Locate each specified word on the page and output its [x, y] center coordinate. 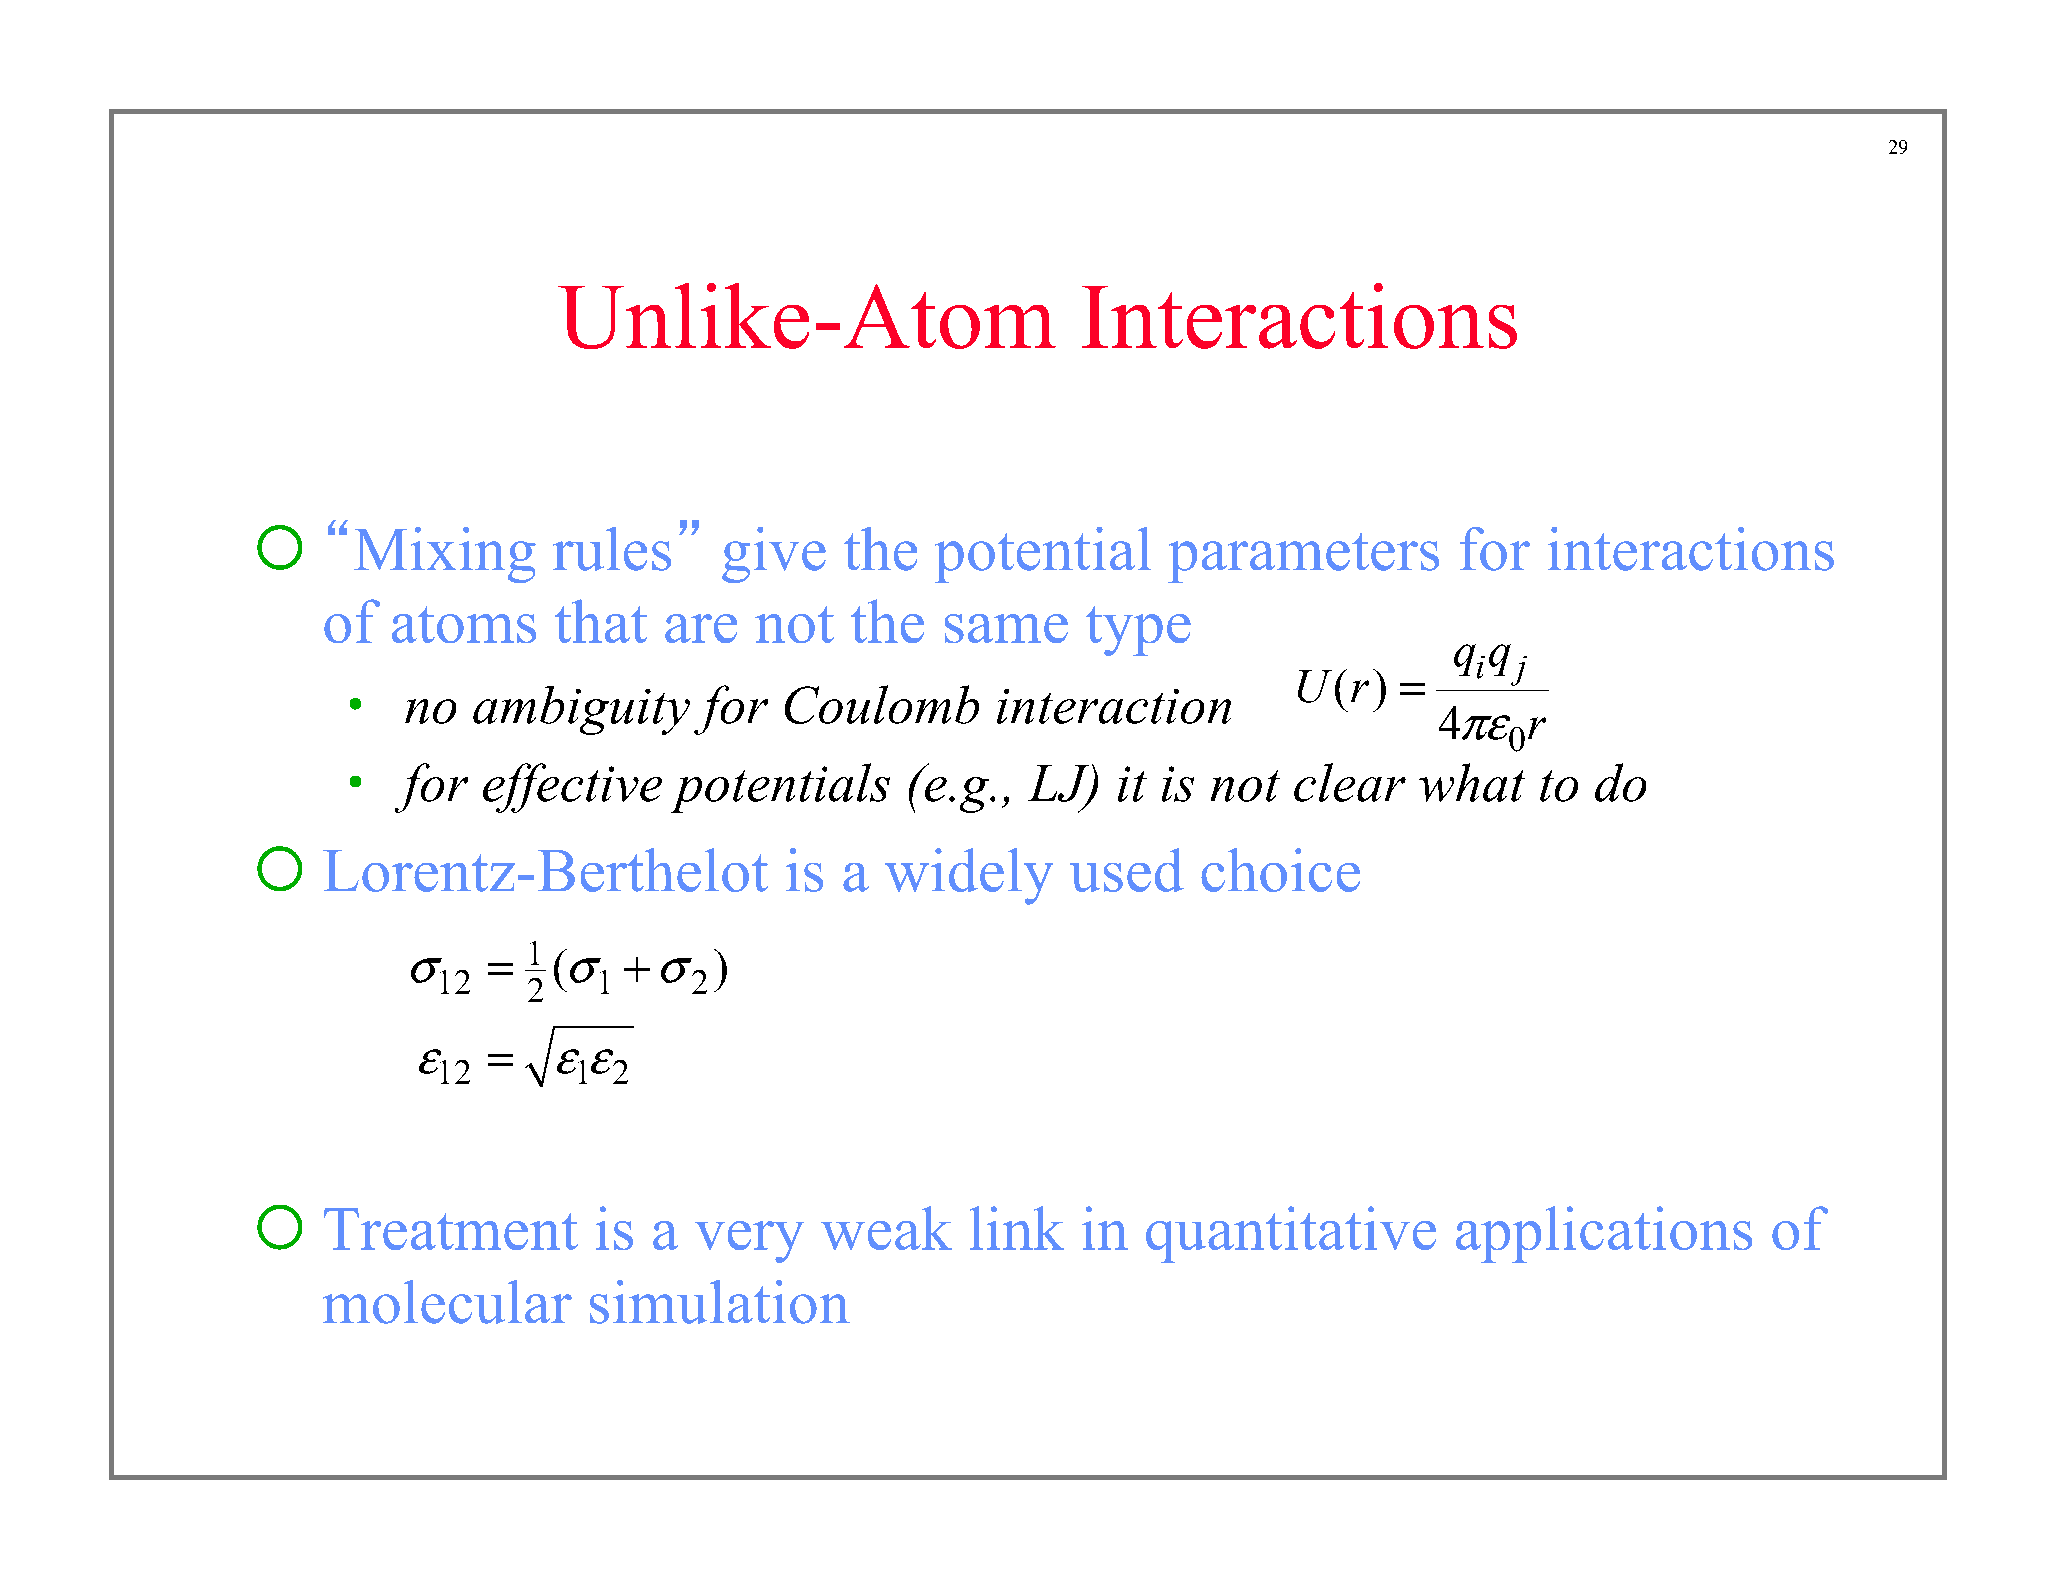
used [1127, 870]
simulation [720, 1302]
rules [612, 549]
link [1017, 1228]
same [1006, 628]
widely [969, 876]
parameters [1303, 558]
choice [1280, 870]
